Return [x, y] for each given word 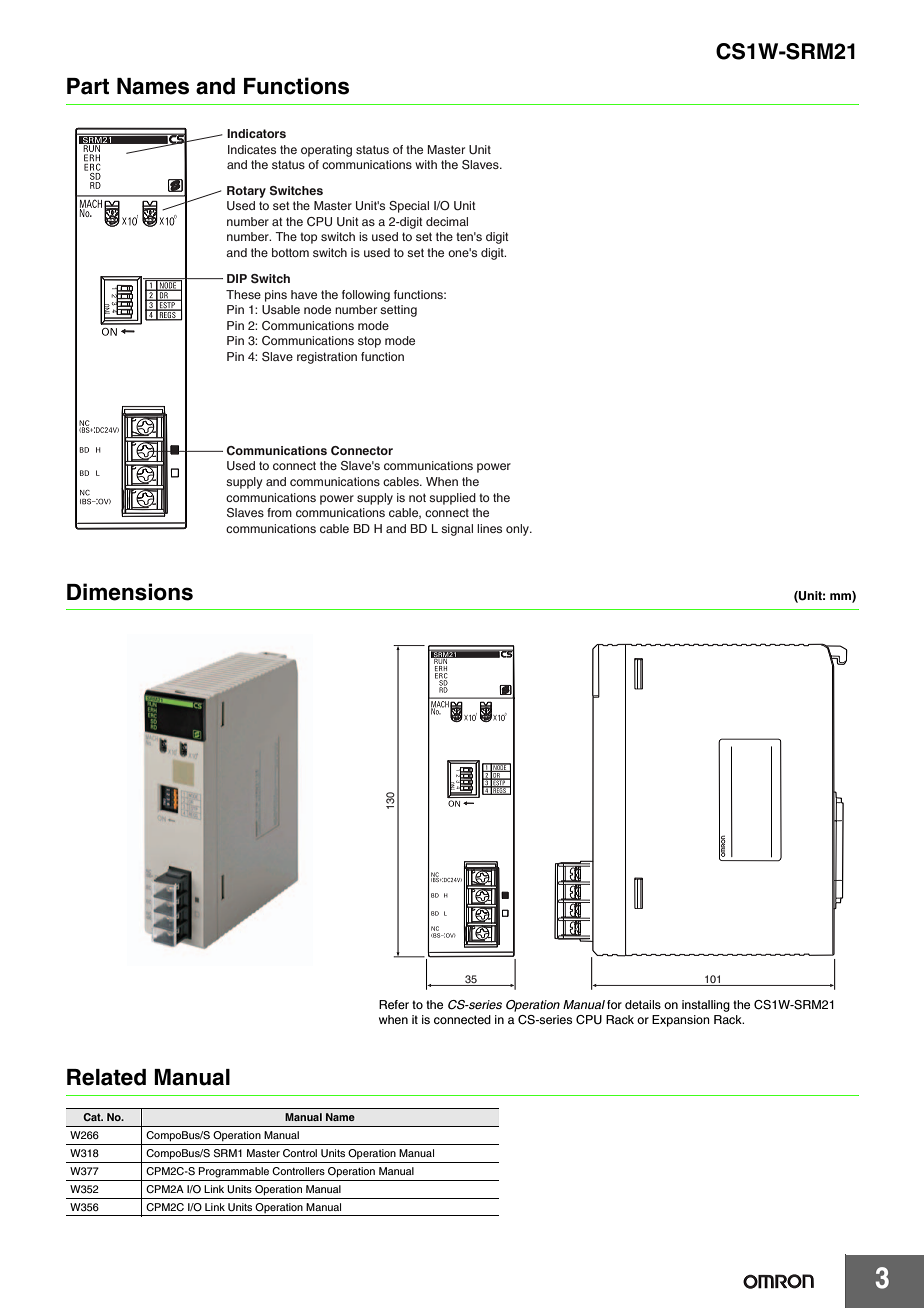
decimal [447, 221]
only [518, 530]
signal [457, 530]
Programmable [233, 1172]
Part [88, 86]
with [426, 164]
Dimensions [130, 592]
